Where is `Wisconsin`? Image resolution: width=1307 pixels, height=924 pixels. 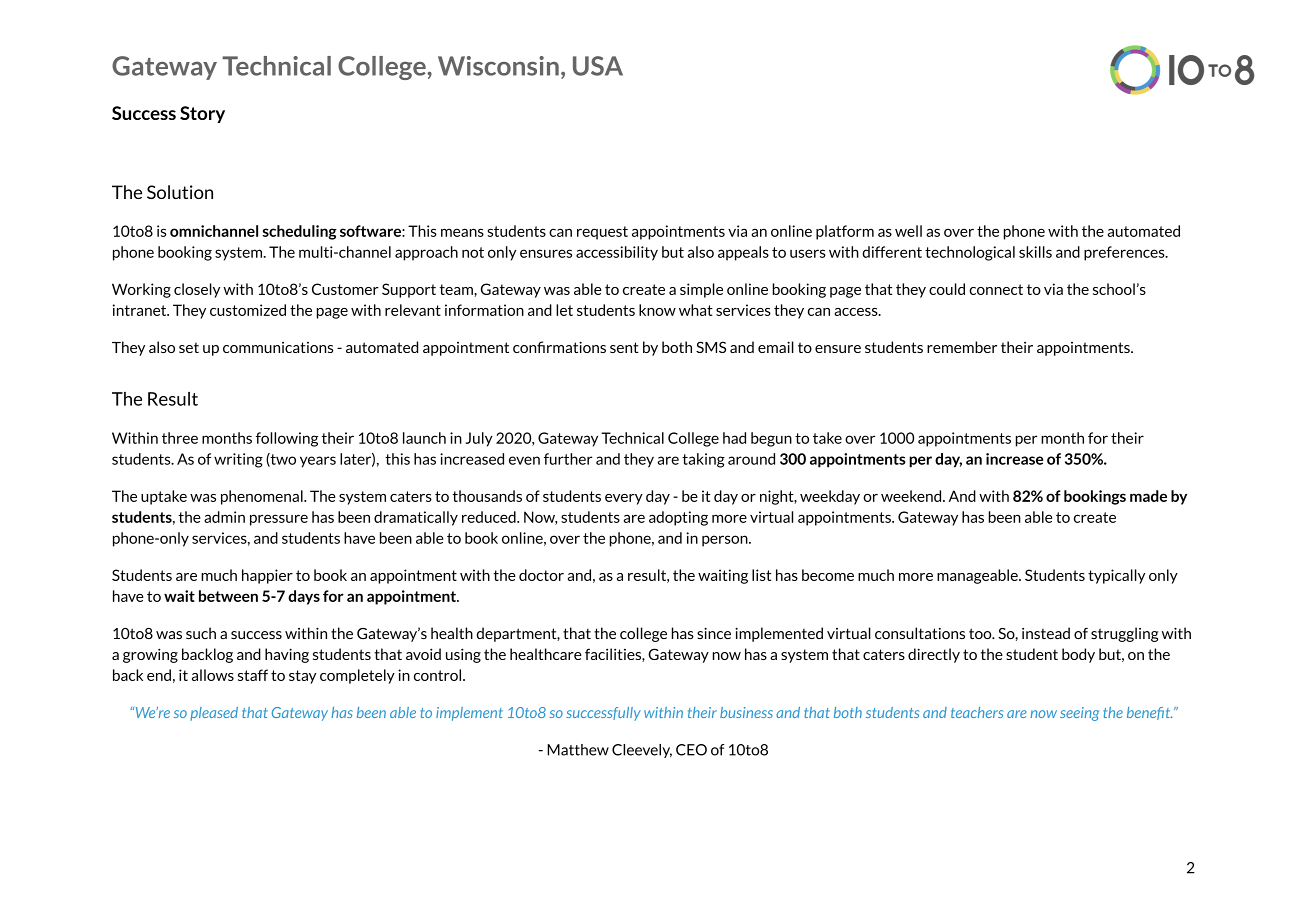
Wisconsin is located at coordinates (498, 66).
